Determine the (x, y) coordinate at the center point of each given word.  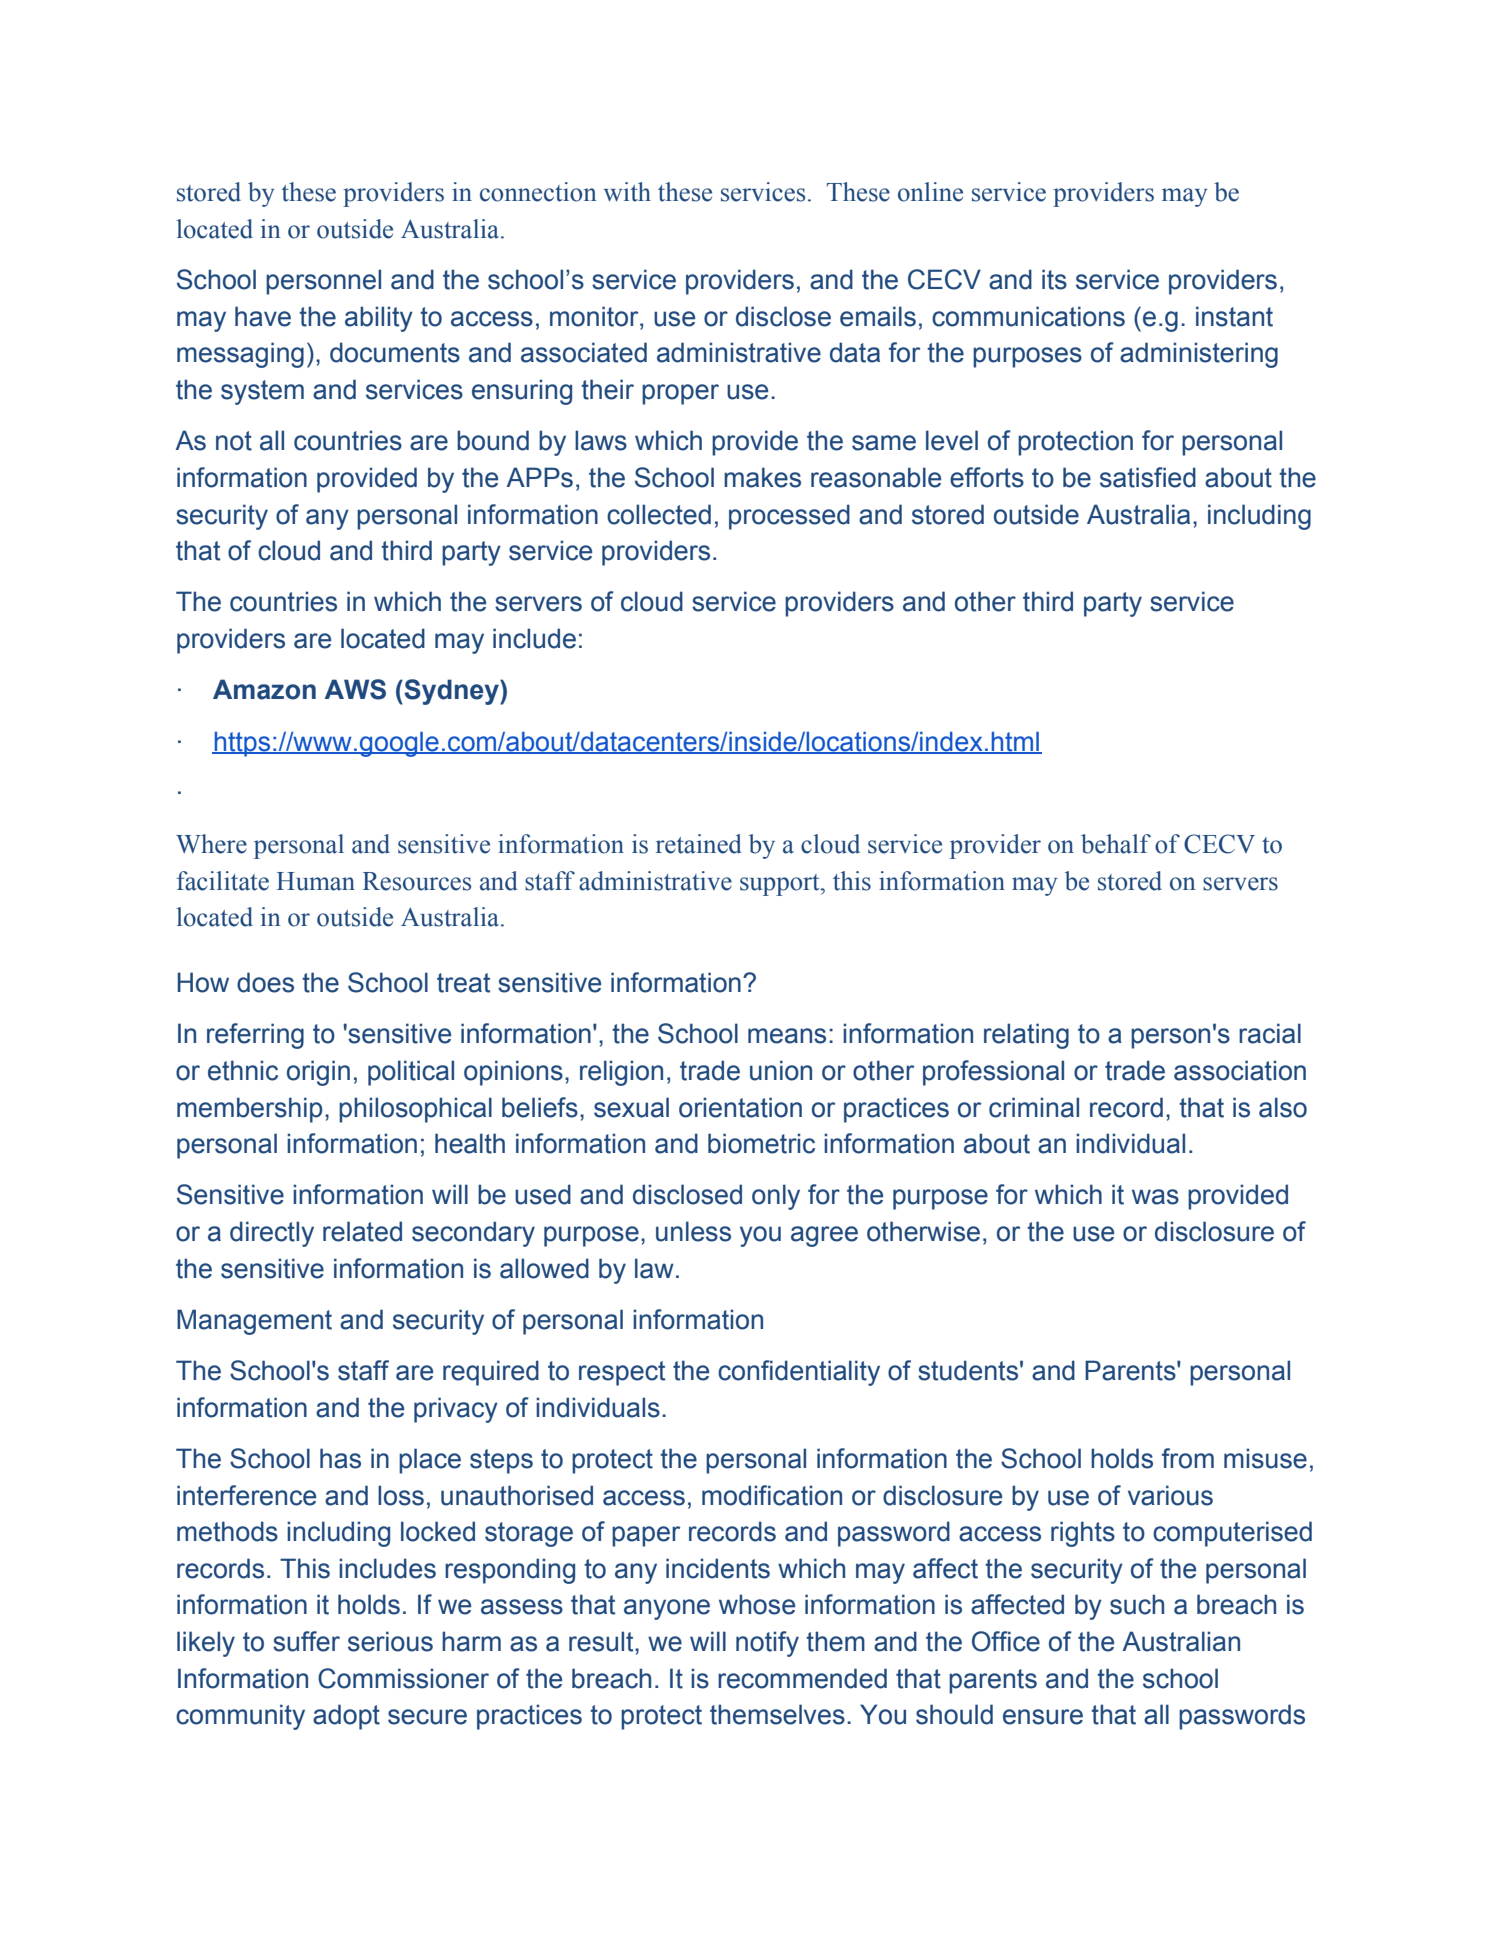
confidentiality (799, 1373)
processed (789, 517)
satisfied (1148, 477)
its (1054, 279)
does (265, 982)
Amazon (264, 689)
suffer (306, 1641)
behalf (1116, 844)
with (627, 192)
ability (379, 319)
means (787, 1036)
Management (254, 1322)
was (1155, 1197)
